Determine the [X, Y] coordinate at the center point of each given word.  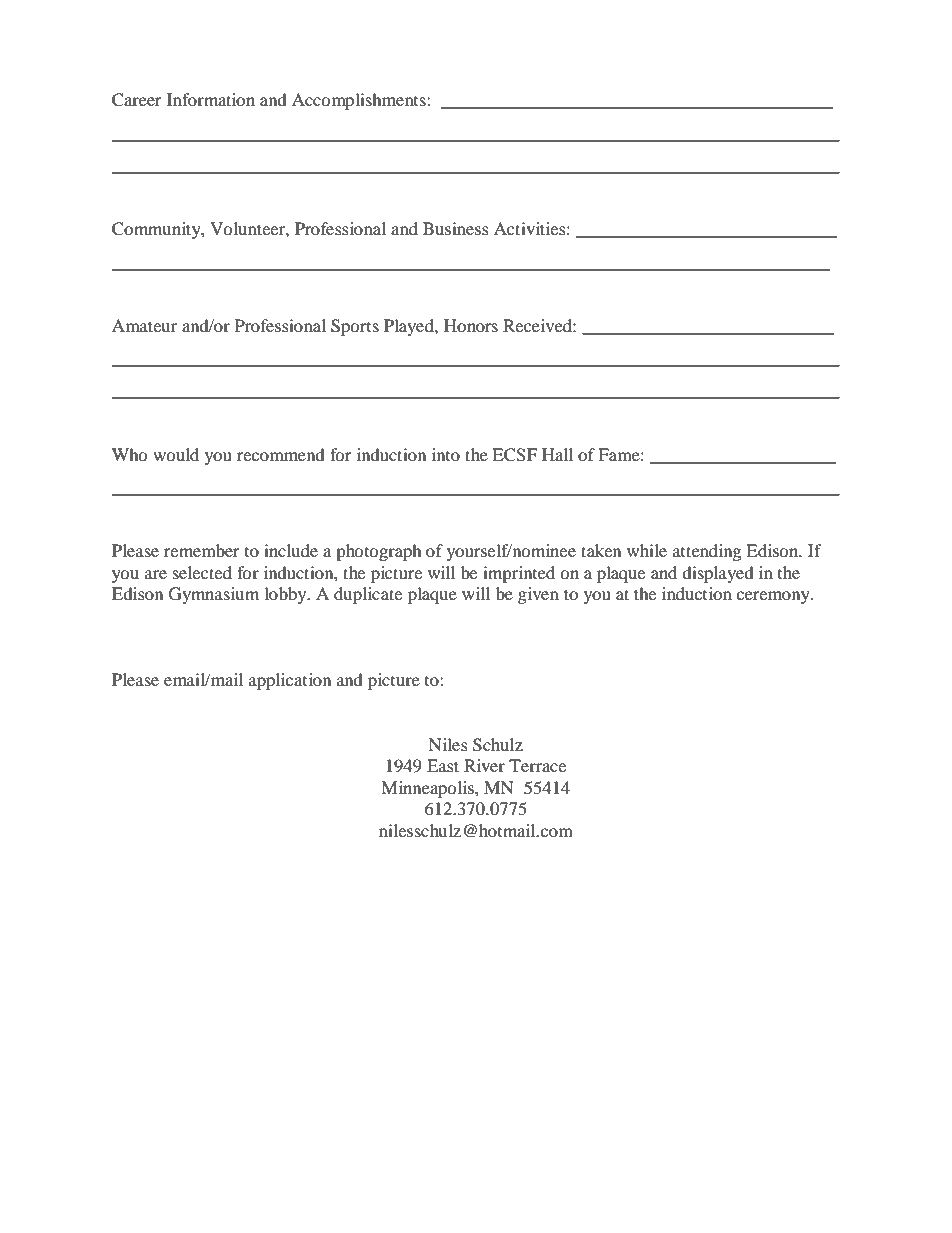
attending [707, 552]
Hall [557, 454]
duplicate [368, 595]
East [443, 765]
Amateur [144, 325]
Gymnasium [214, 595]
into [446, 454]
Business [456, 228]
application [290, 681]
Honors [471, 325]
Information [211, 99]
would [176, 454]
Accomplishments [360, 101]
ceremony [774, 597]
